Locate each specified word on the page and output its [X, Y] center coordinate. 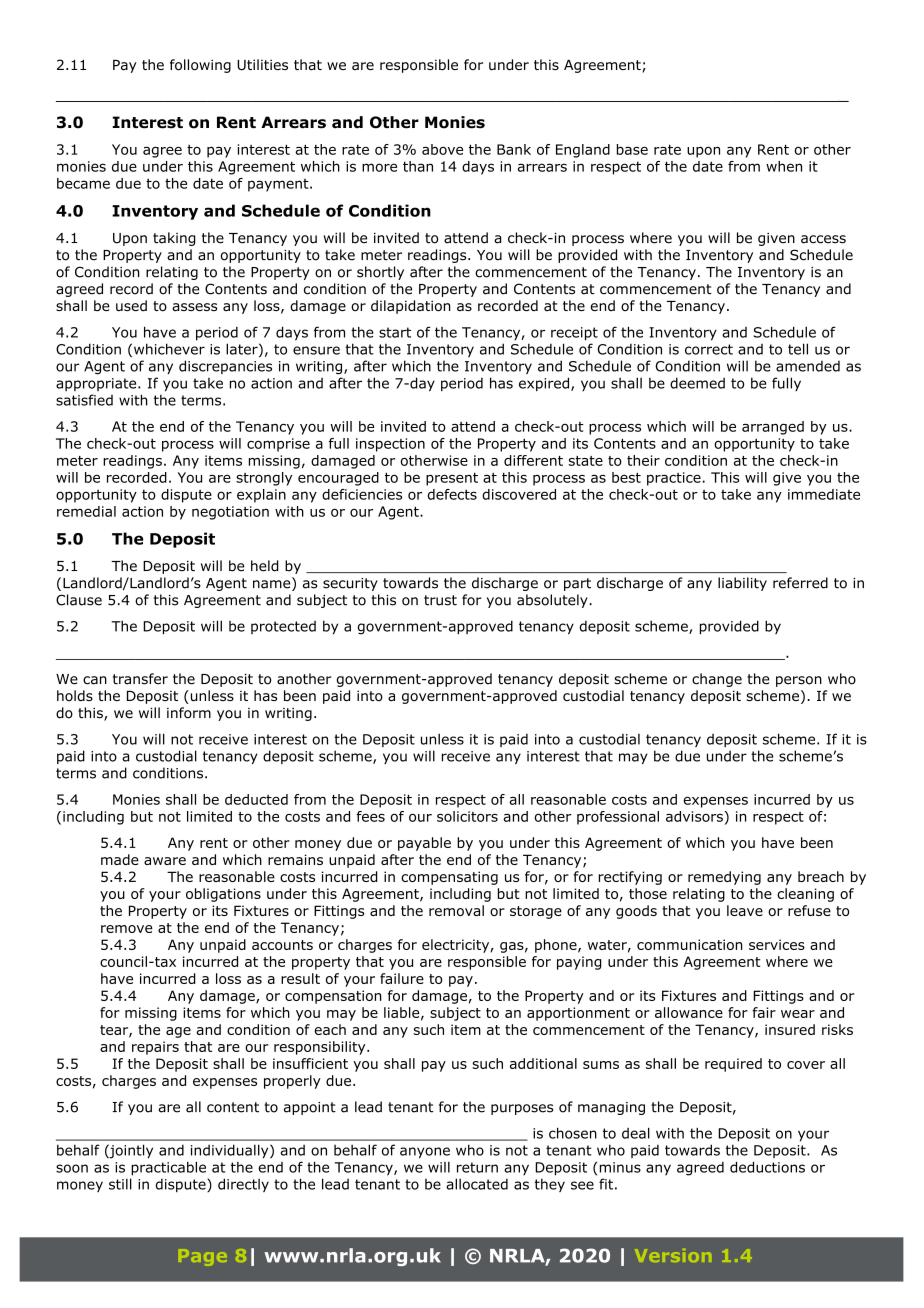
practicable [168, 1169]
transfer [140, 679]
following [200, 66]
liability [742, 584]
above [442, 149]
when [784, 166]
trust [440, 600]
